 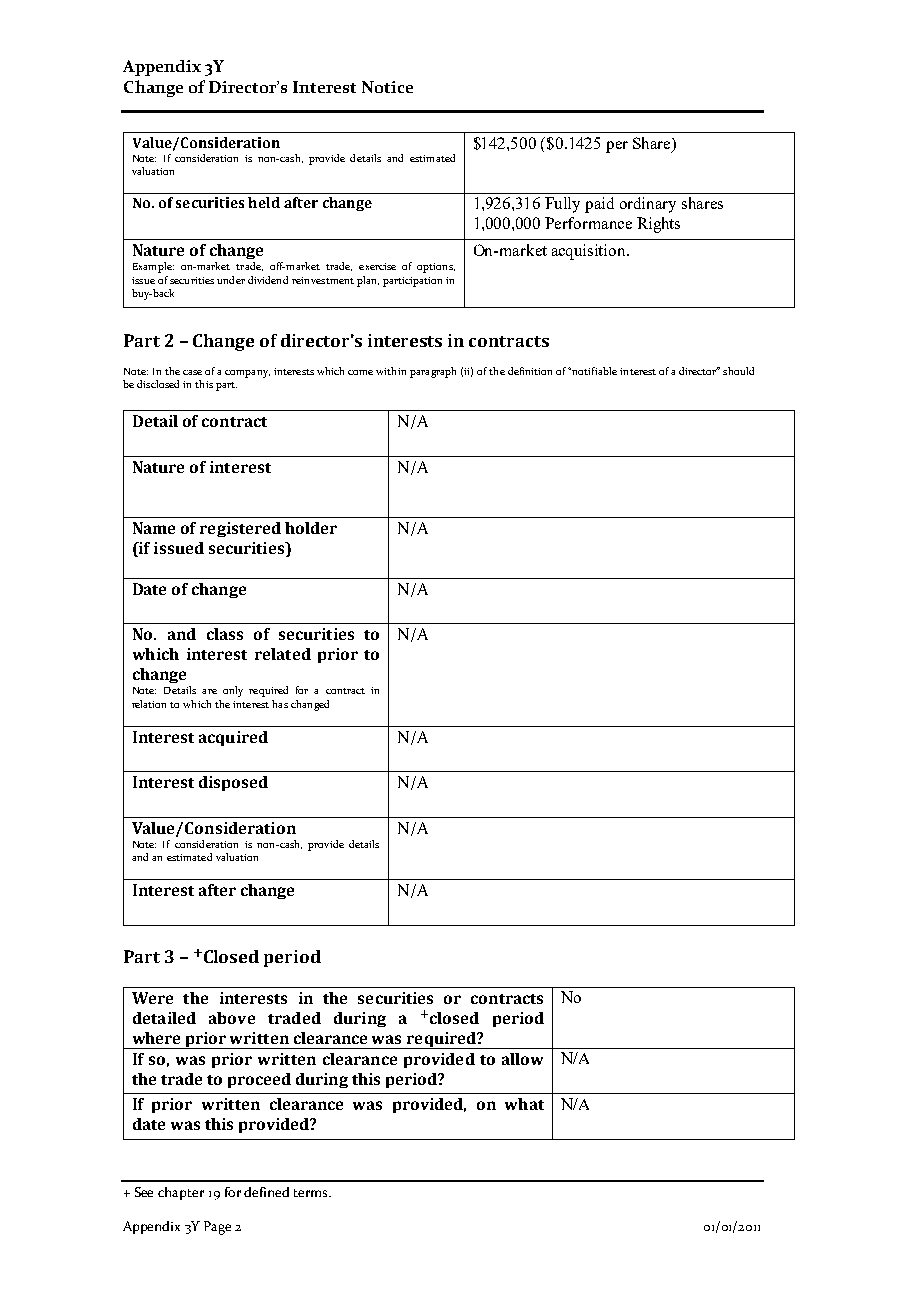 What do you see at coordinates (738, 371) in the page?
I see `should` at bounding box center [738, 371].
